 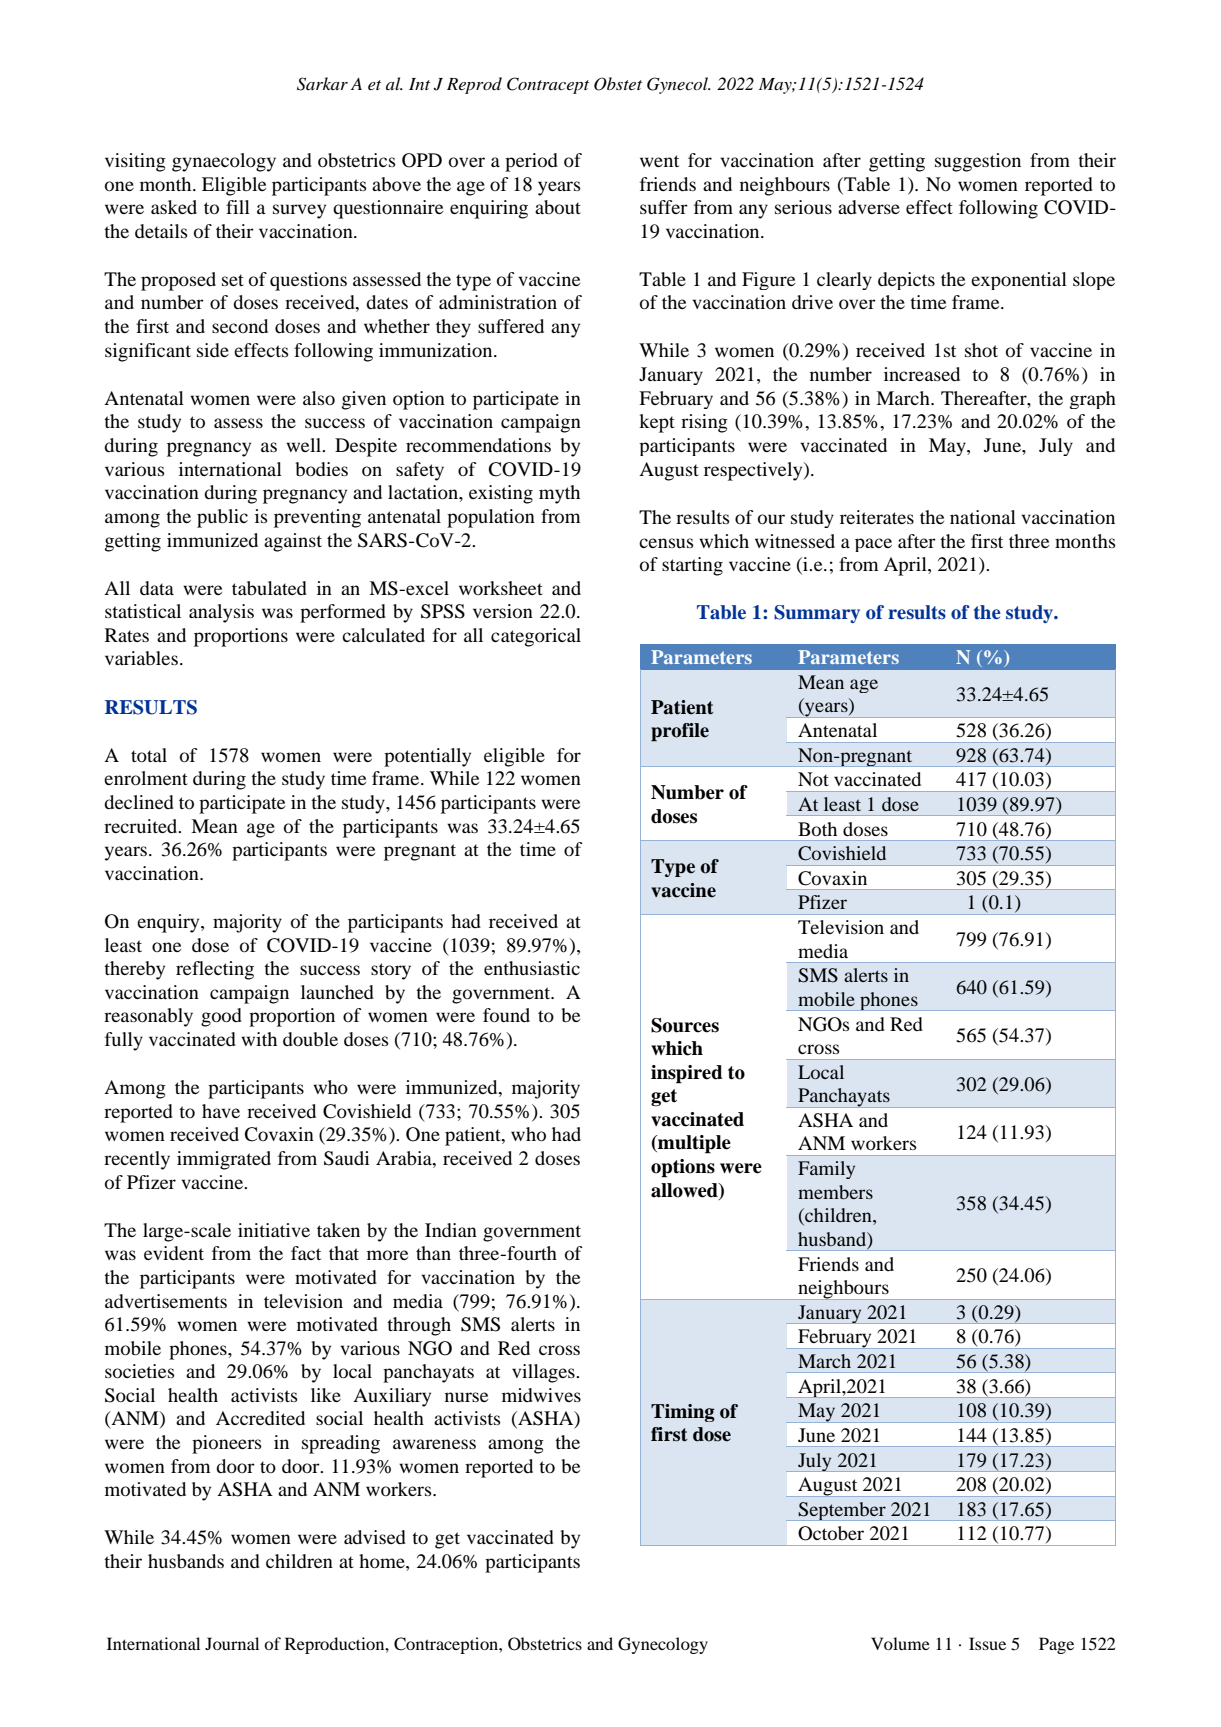 I want to click on gynaecology, so click(x=224, y=162).
